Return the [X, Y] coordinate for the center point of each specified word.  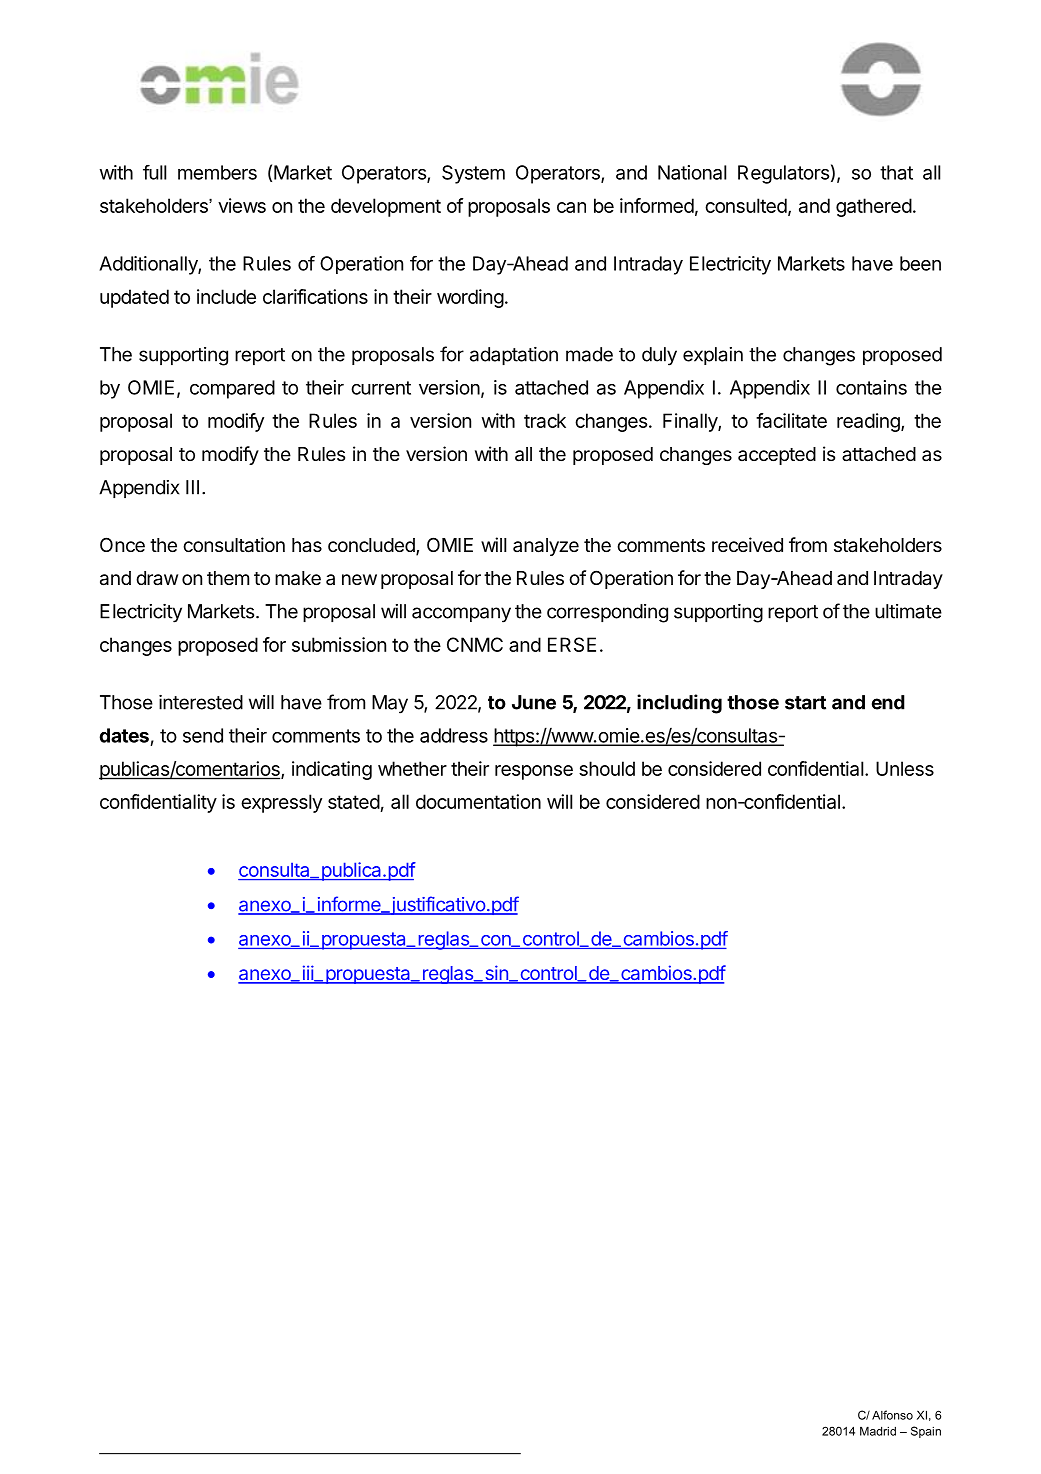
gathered [874, 207]
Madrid [878, 1431]
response [534, 772]
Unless [905, 768]
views [242, 205]
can [571, 207]
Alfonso [892, 1415]
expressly [281, 803]
